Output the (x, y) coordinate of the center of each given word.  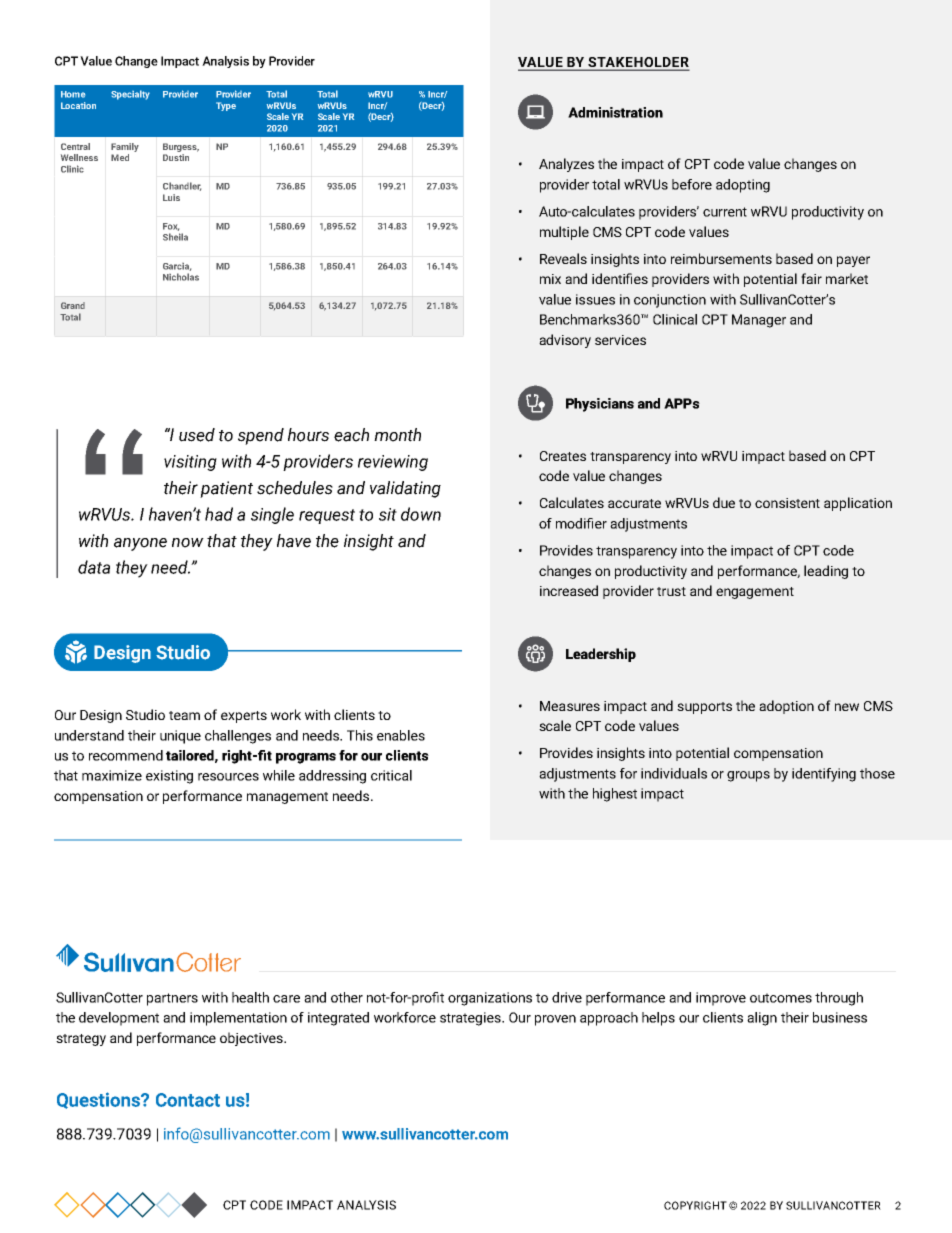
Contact (188, 1100)
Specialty (130, 95)
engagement (755, 593)
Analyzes (566, 165)
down (421, 514)
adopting (743, 186)
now (188, 543)
